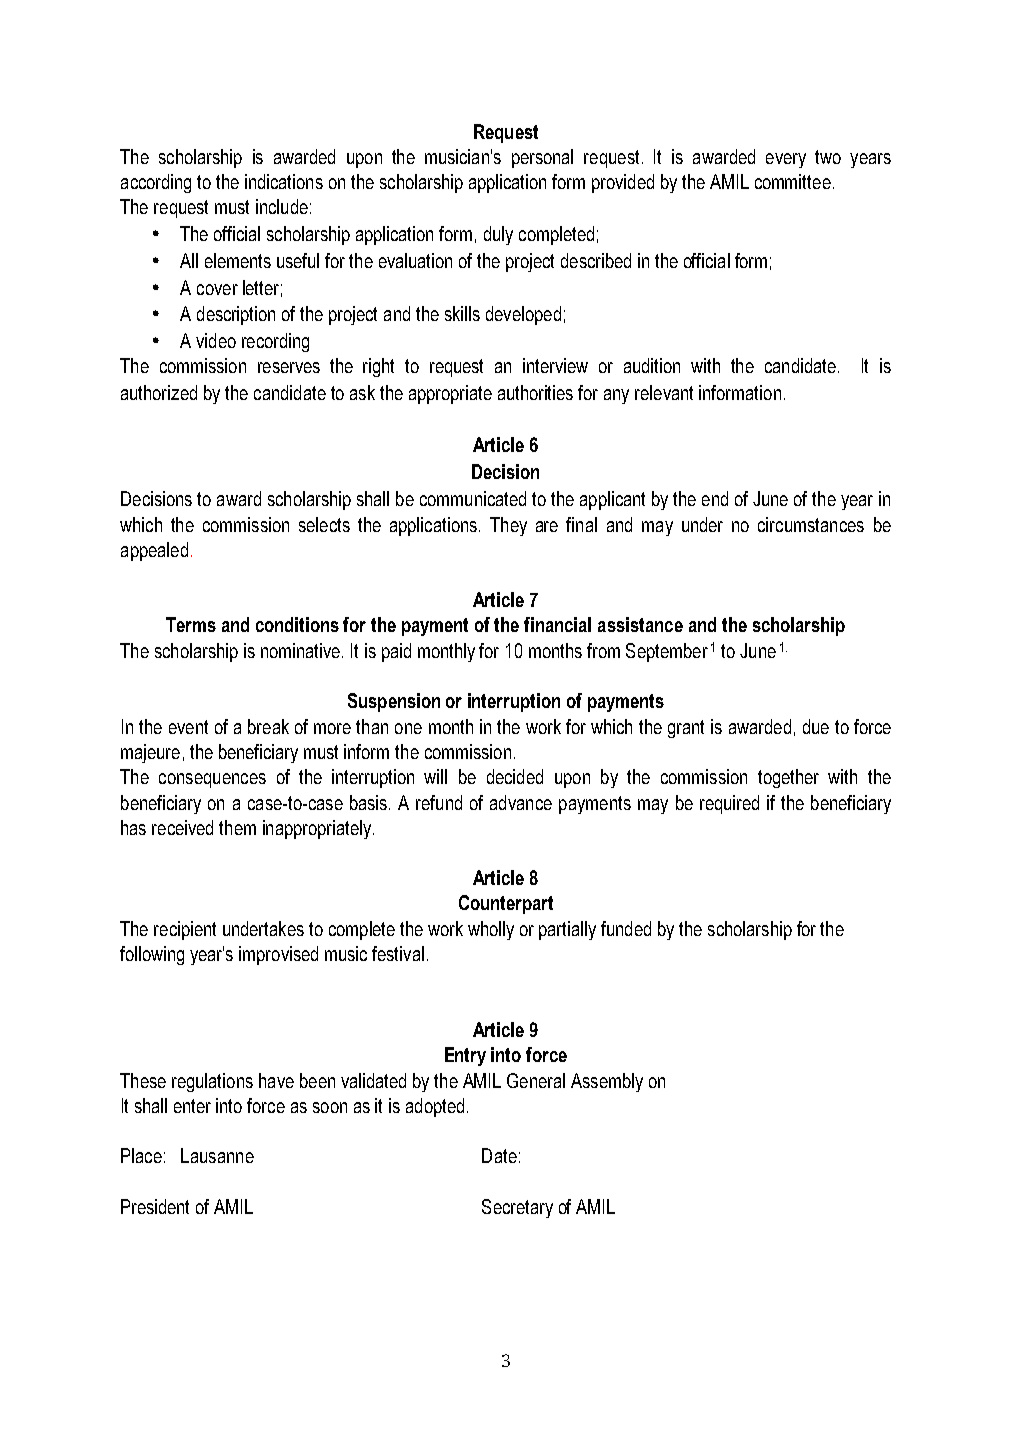 The image size is (1012, 1432). I want to click on committee, so click(793, 181).
